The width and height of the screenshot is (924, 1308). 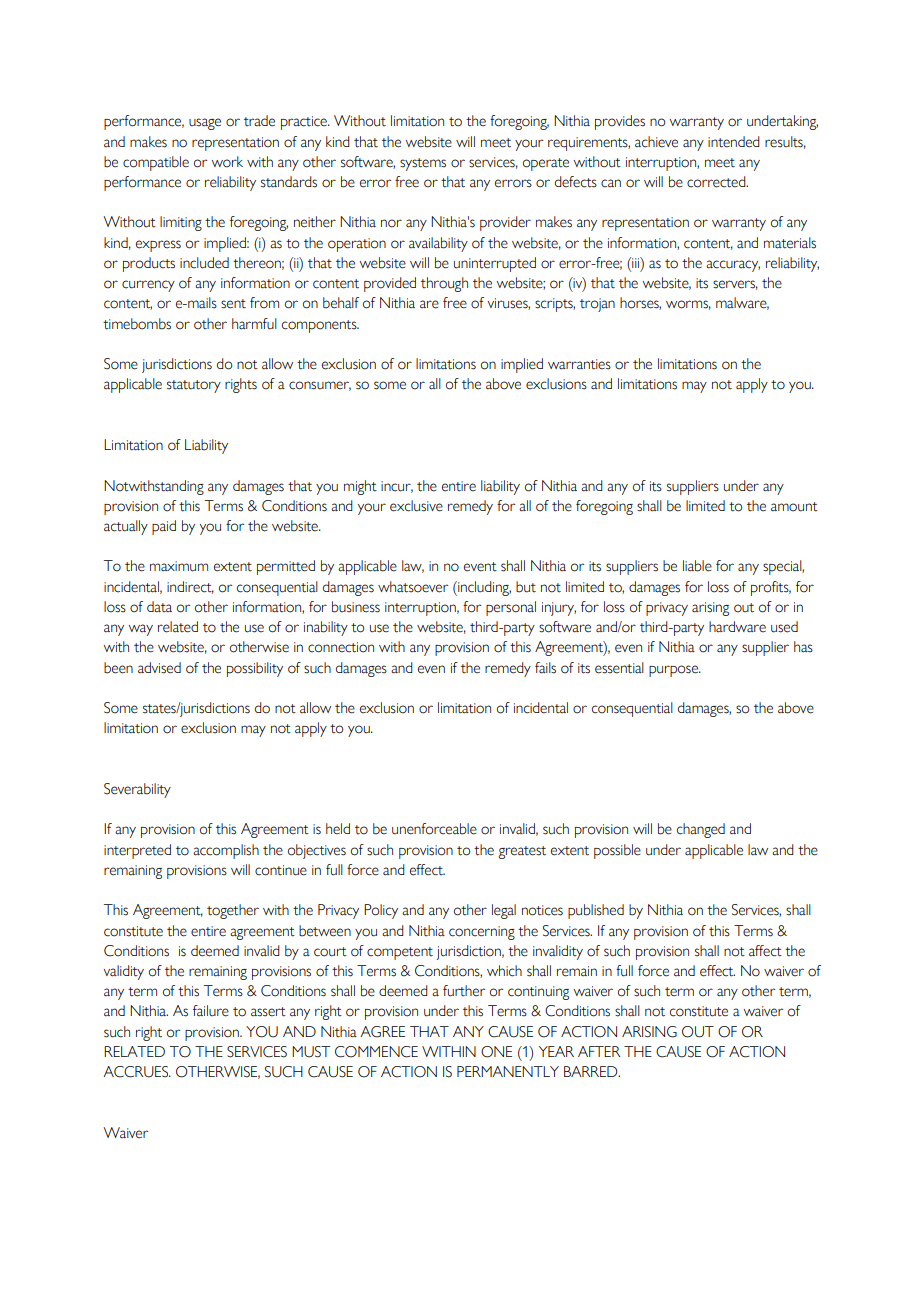 What do you see at coordinates (194, 386) in the screenshot?
I see `statutory` at bounding box center [194, 386].
